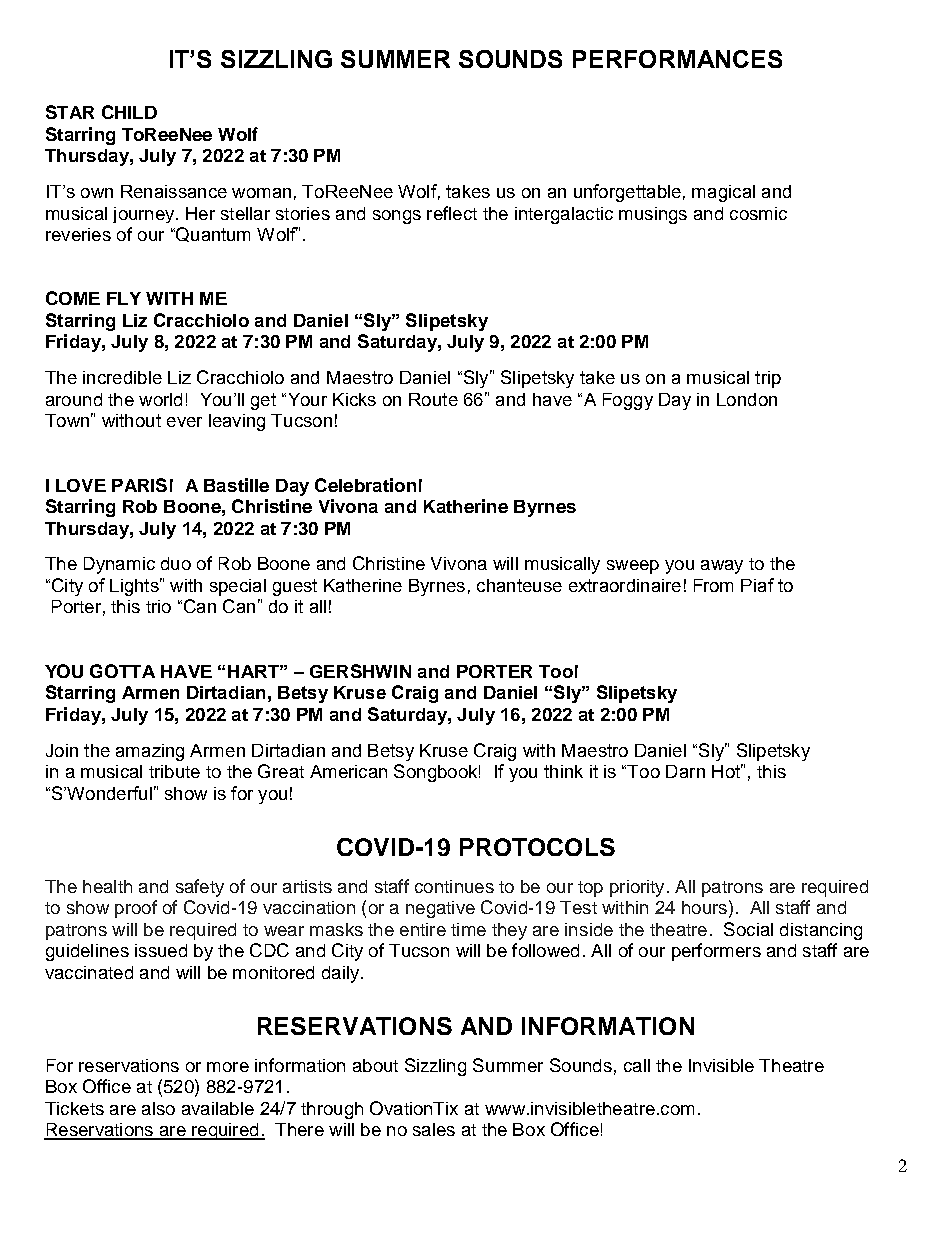 The width and height of the document is (952, 1233). I want to click on Celebration, so click(365, 485).
